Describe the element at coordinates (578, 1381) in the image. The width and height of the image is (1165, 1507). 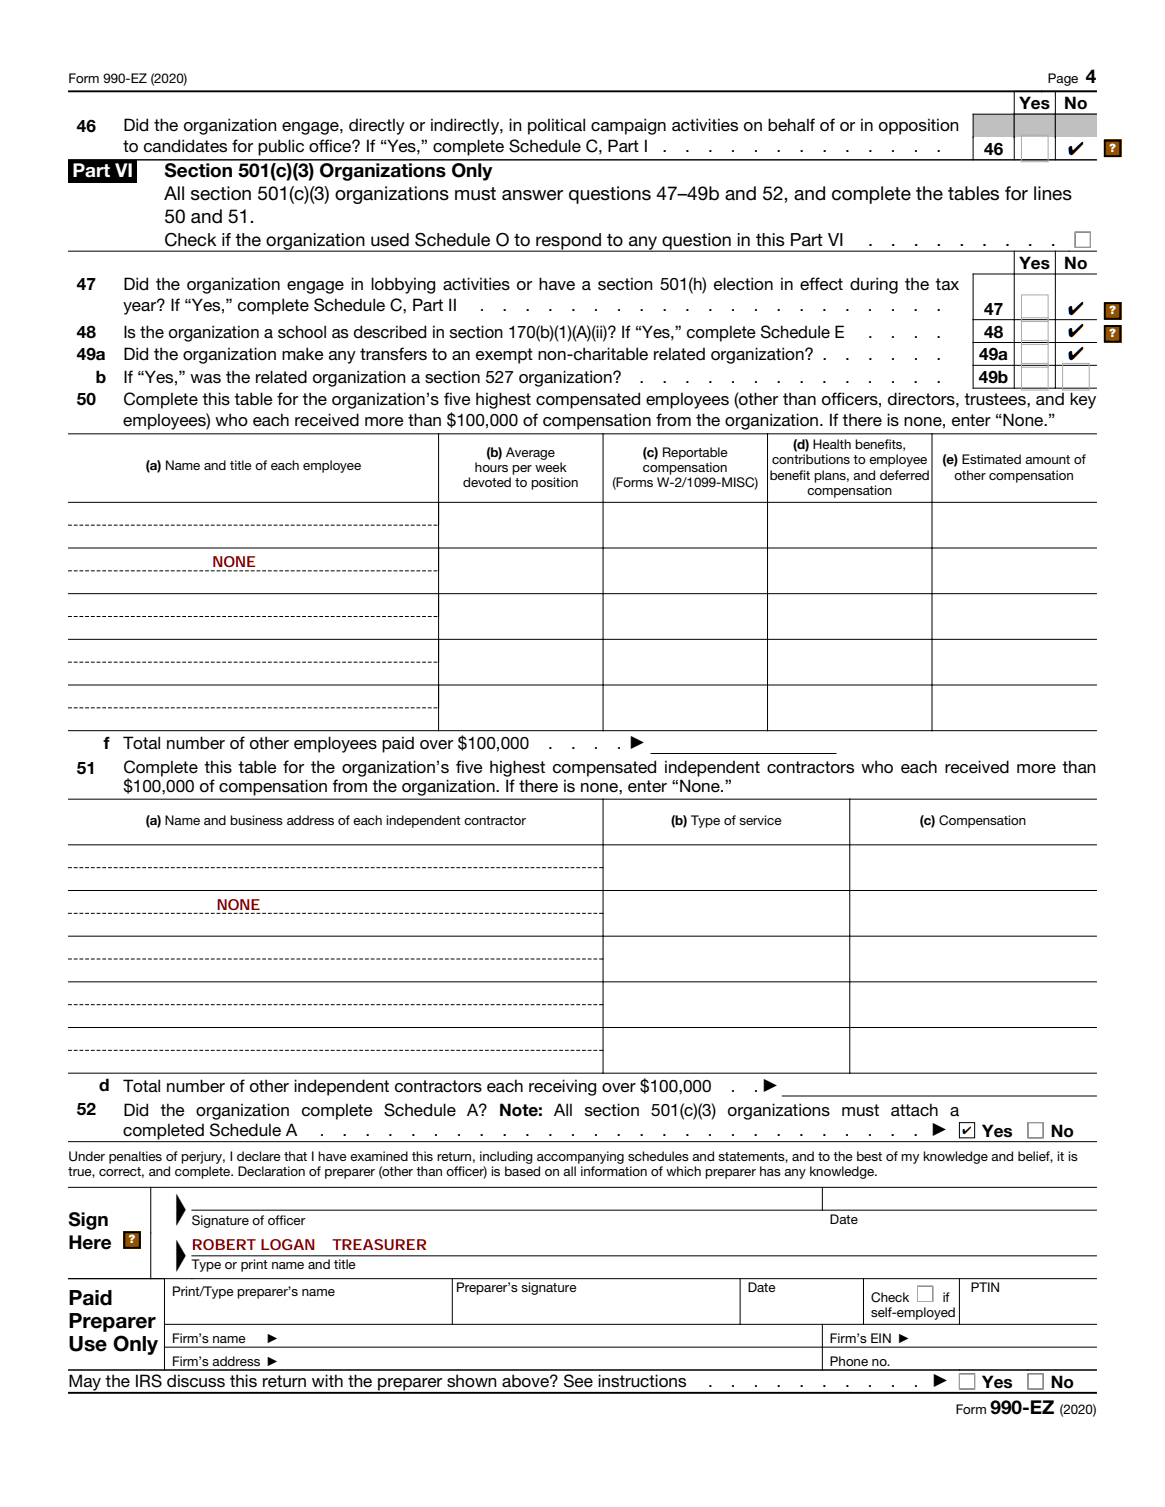
I see `See` at that location.
